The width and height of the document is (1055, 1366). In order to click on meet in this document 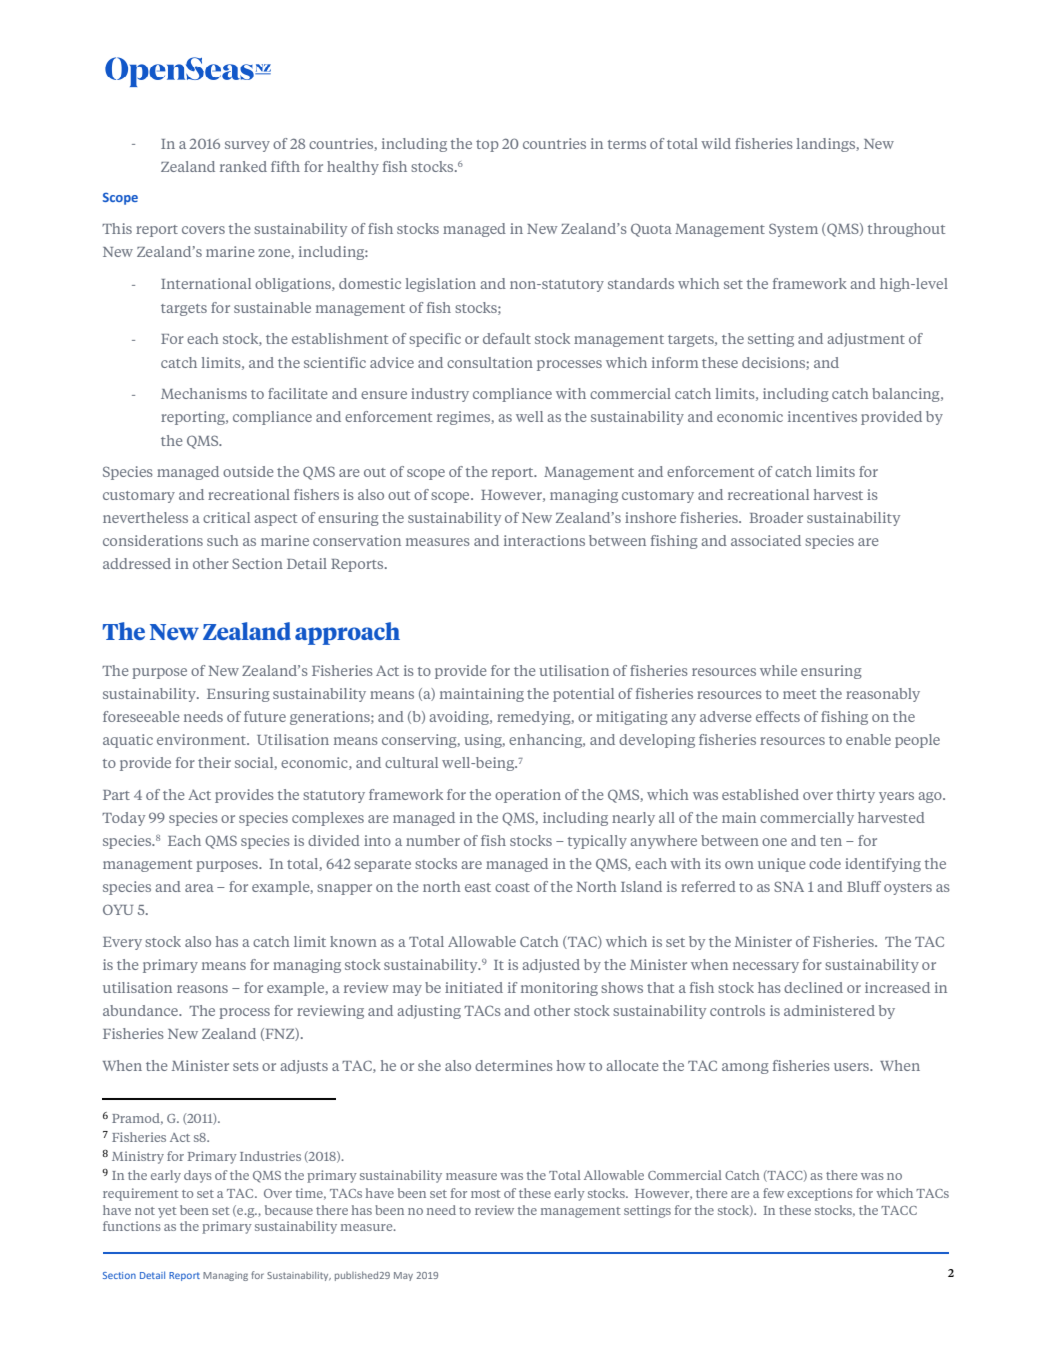, I will do `click(799, 694)`.
